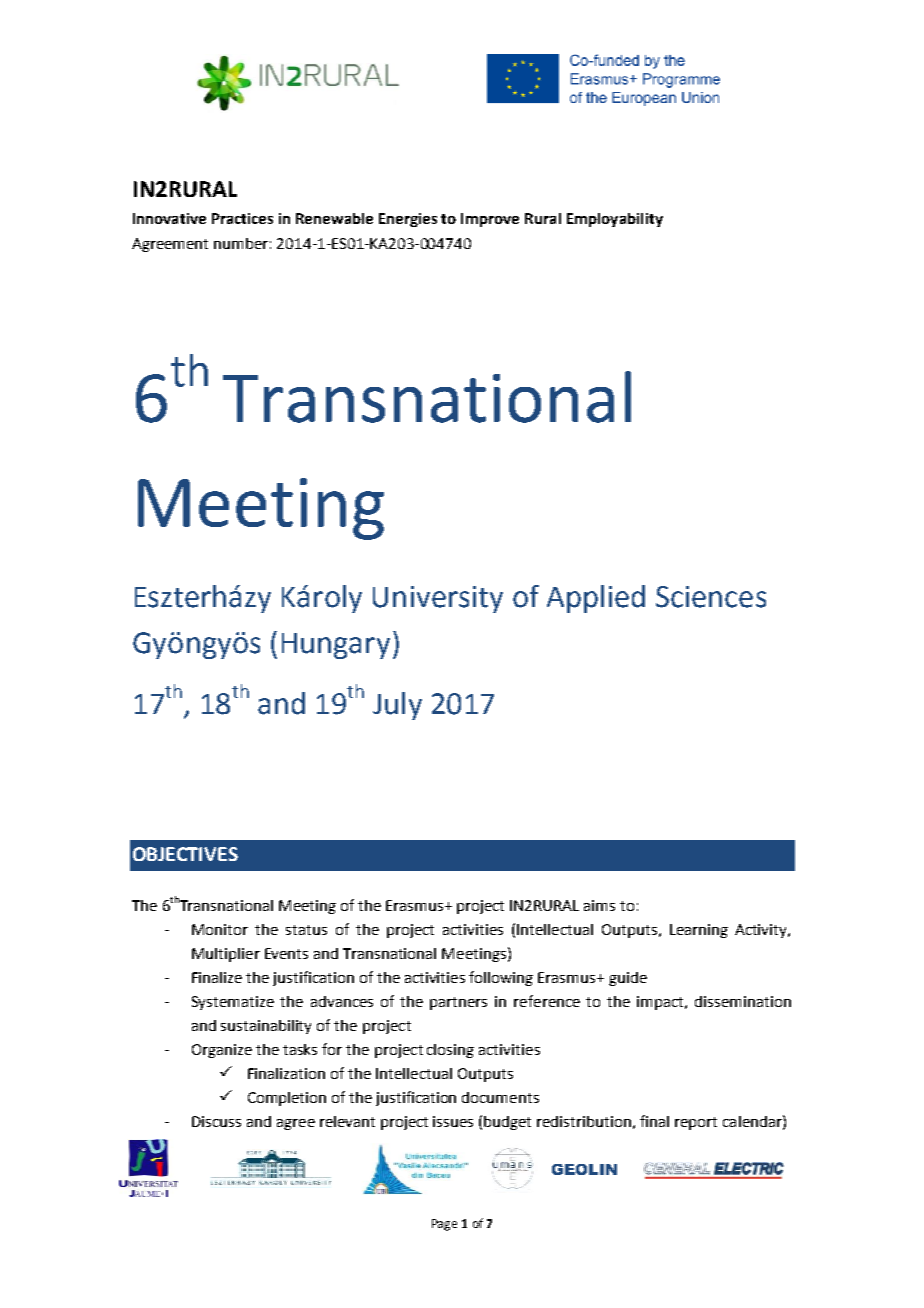 Image resolution: width=924 pixels, height=1308 pixels. Describe the element at coordinates (438, 599) in the screenshot. I see `University` at that location.
